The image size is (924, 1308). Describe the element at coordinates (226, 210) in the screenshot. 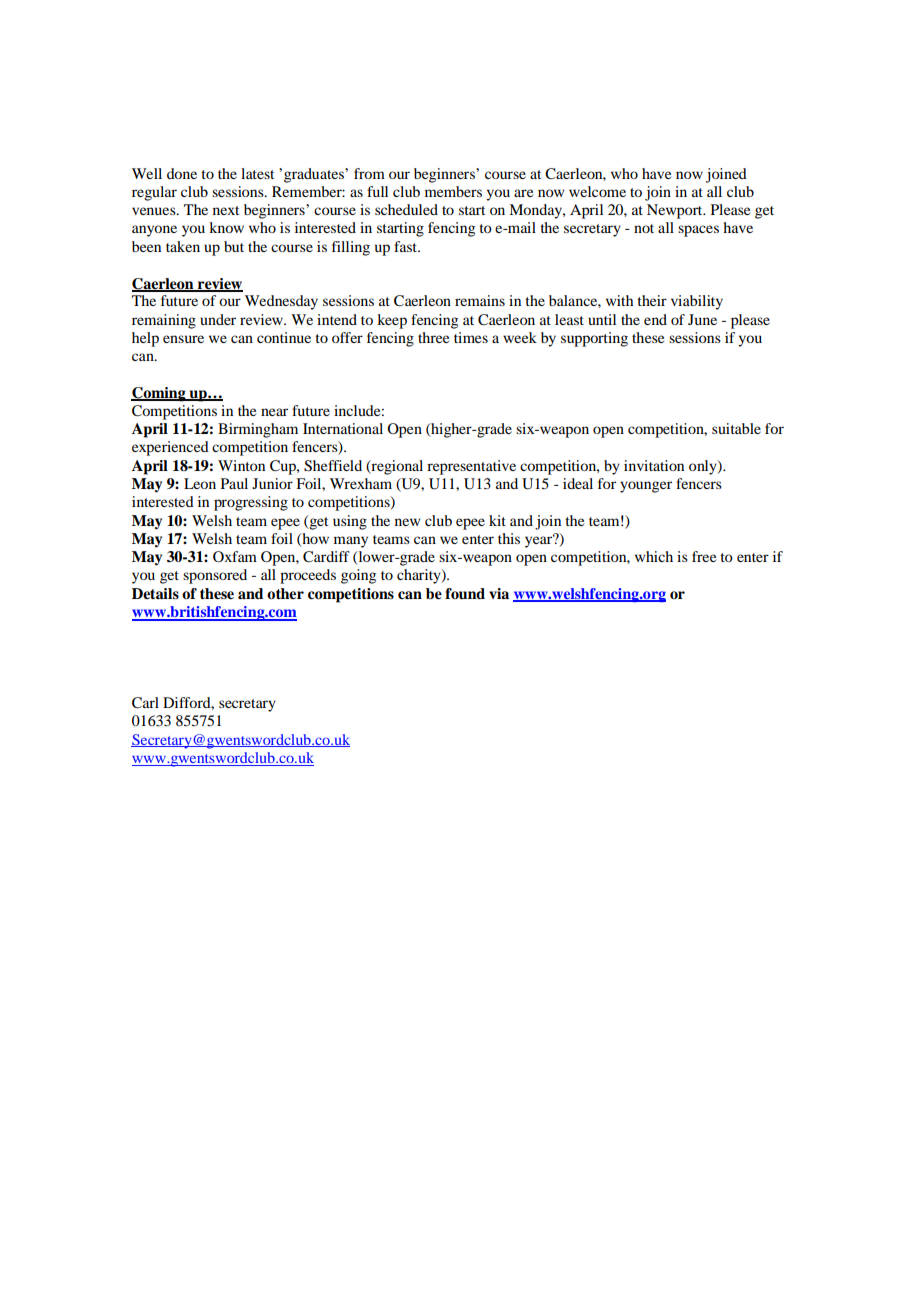

I see `next` at that location.
